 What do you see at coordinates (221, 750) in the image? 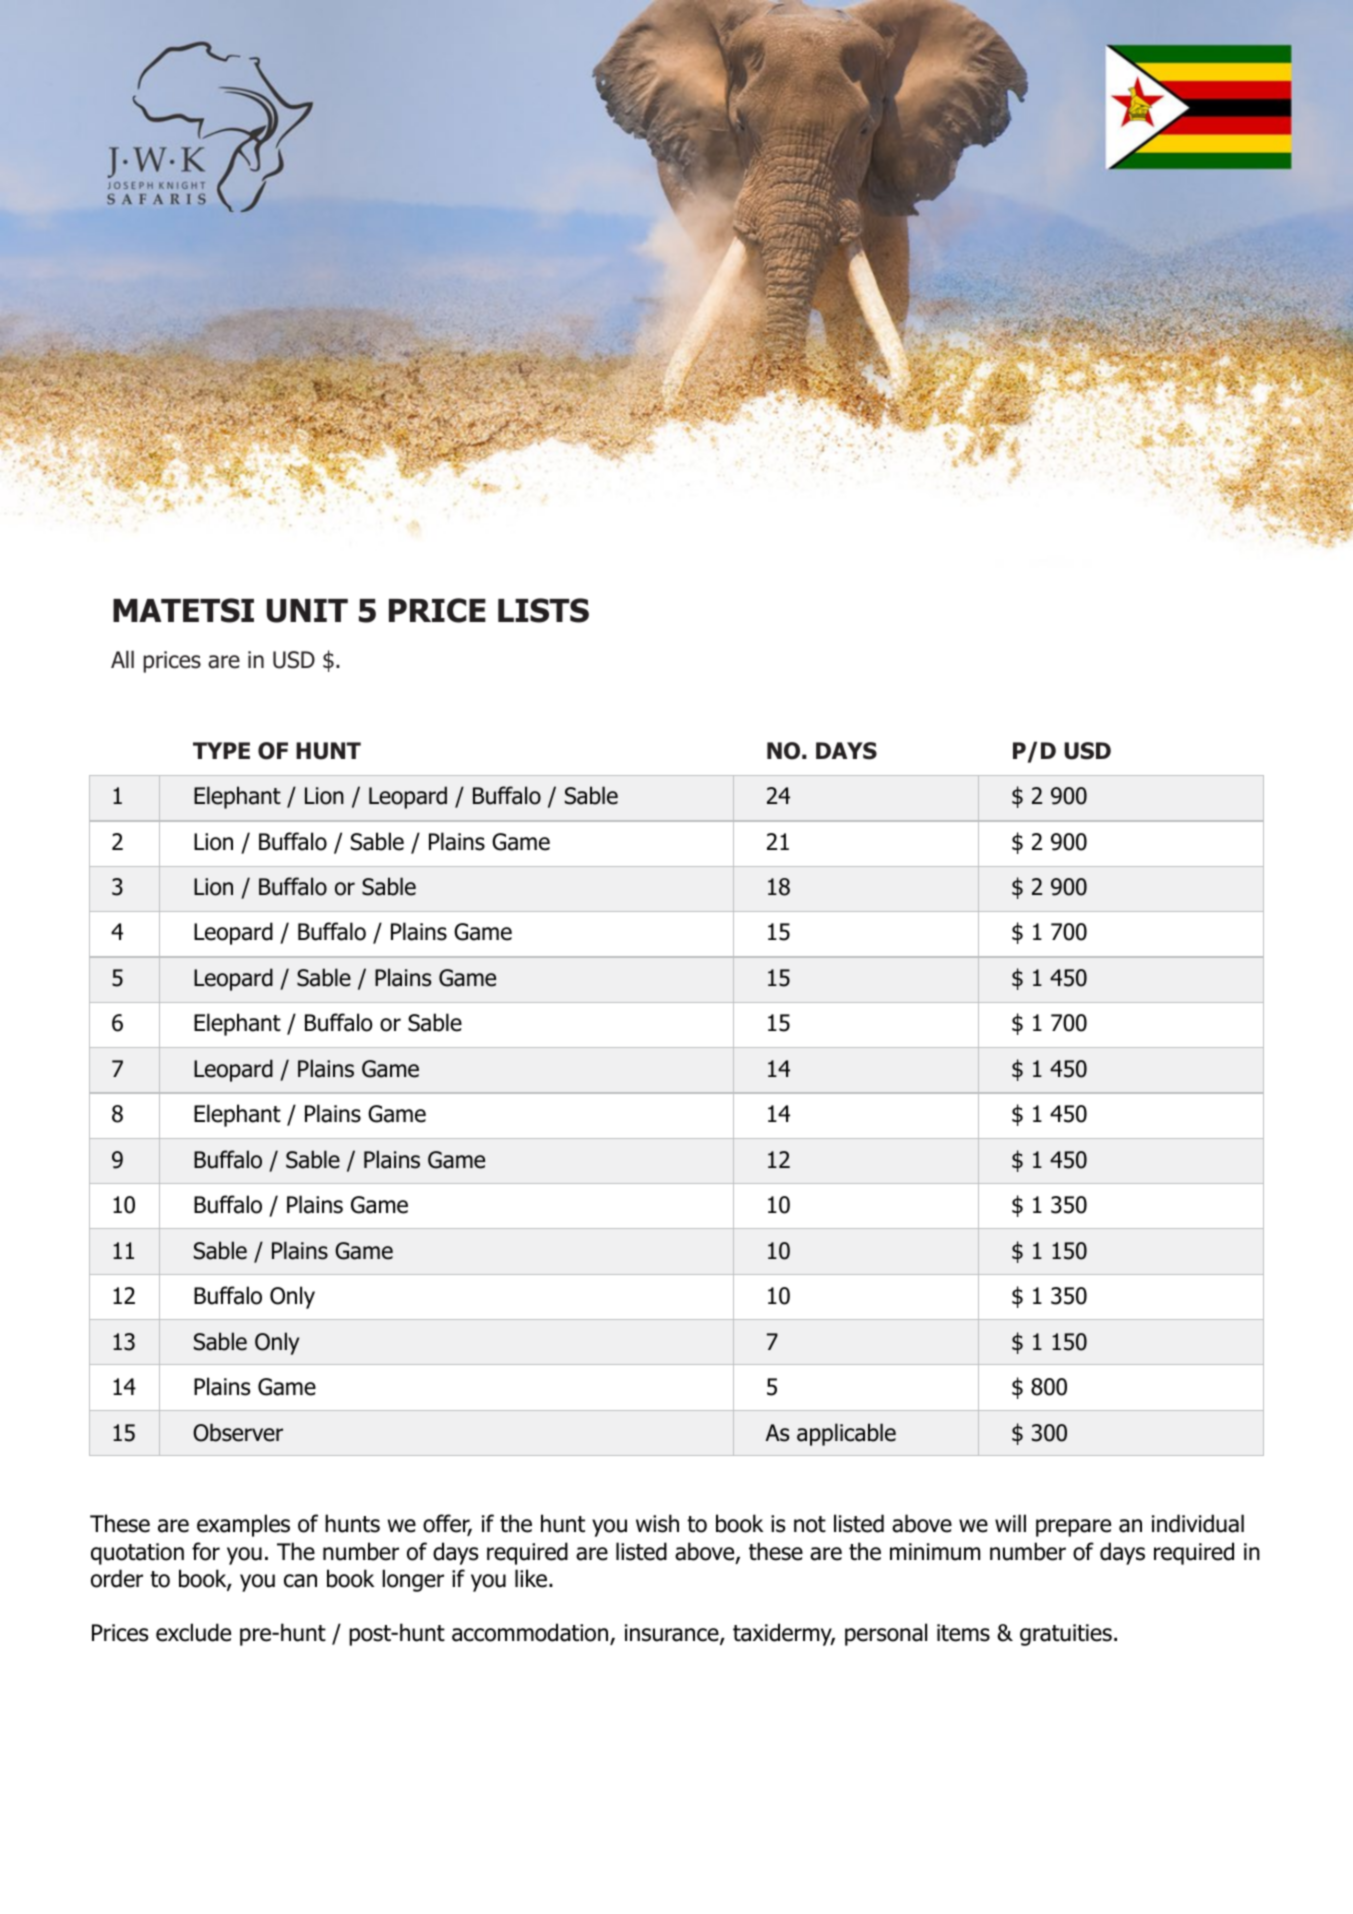
I see `TYPE` at bounding box center [221, 750].
